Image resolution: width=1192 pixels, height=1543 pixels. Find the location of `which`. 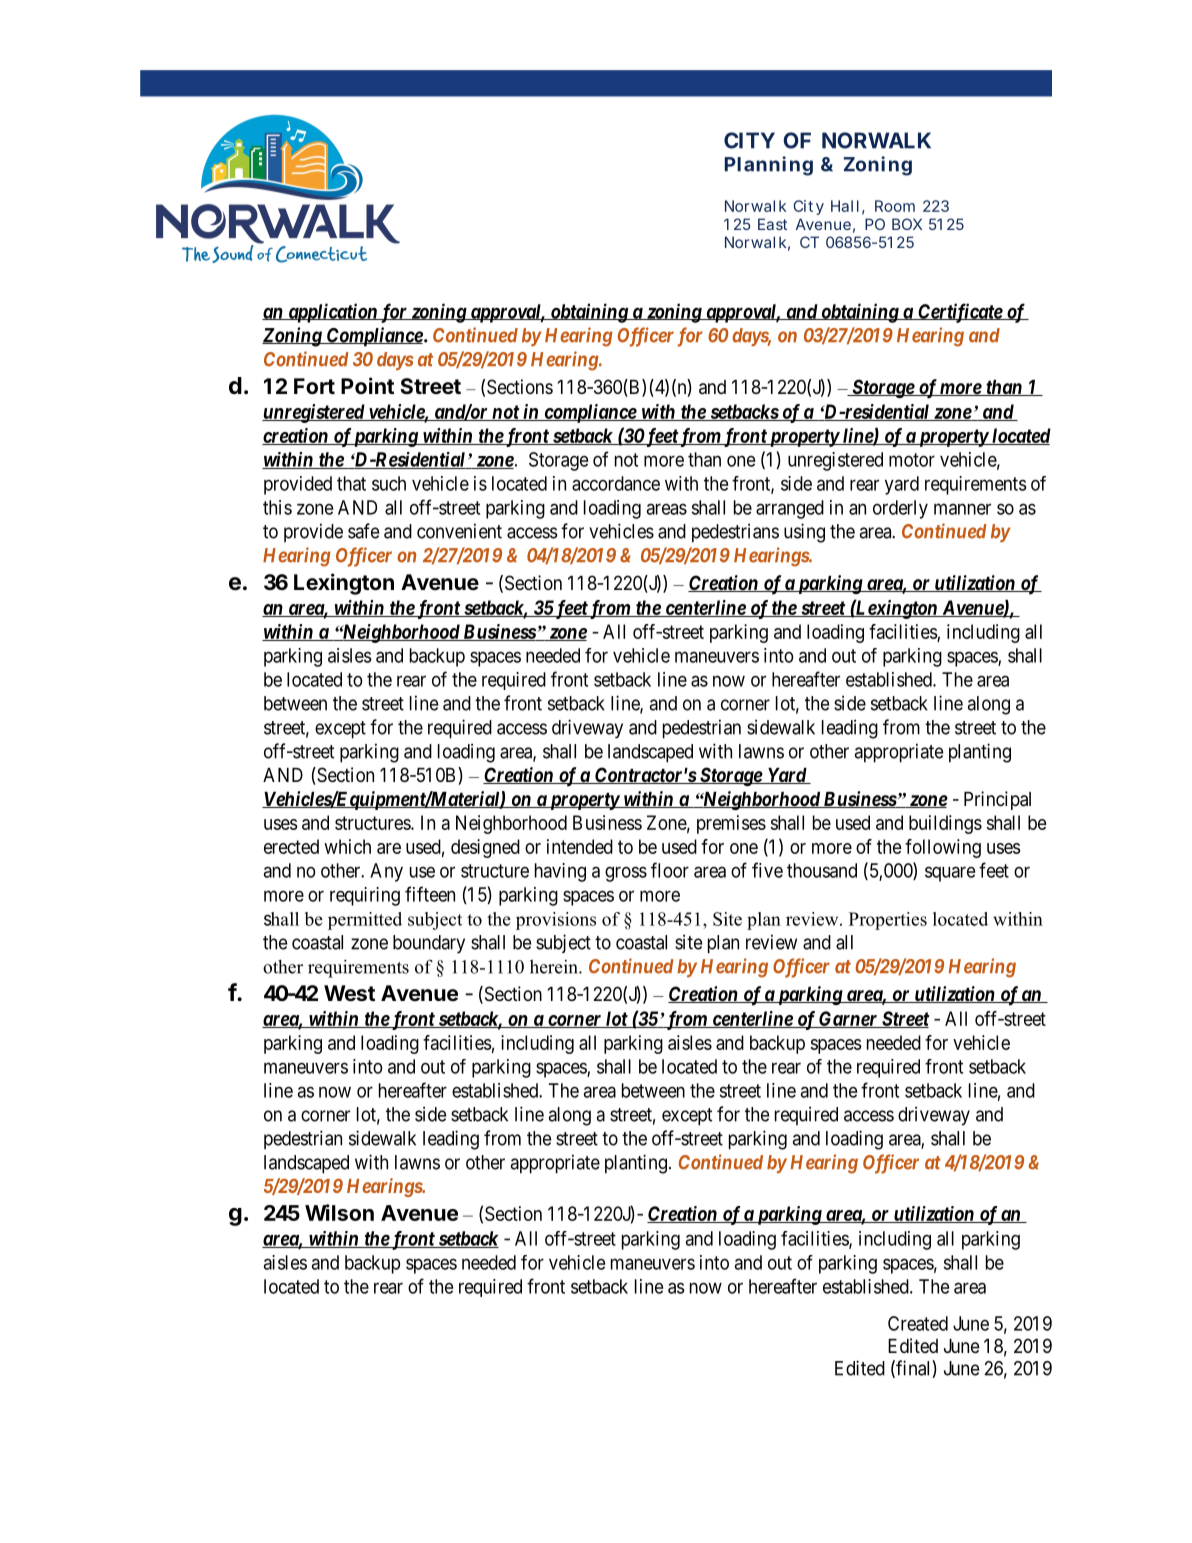

which is located at coordinates (347, 846).
